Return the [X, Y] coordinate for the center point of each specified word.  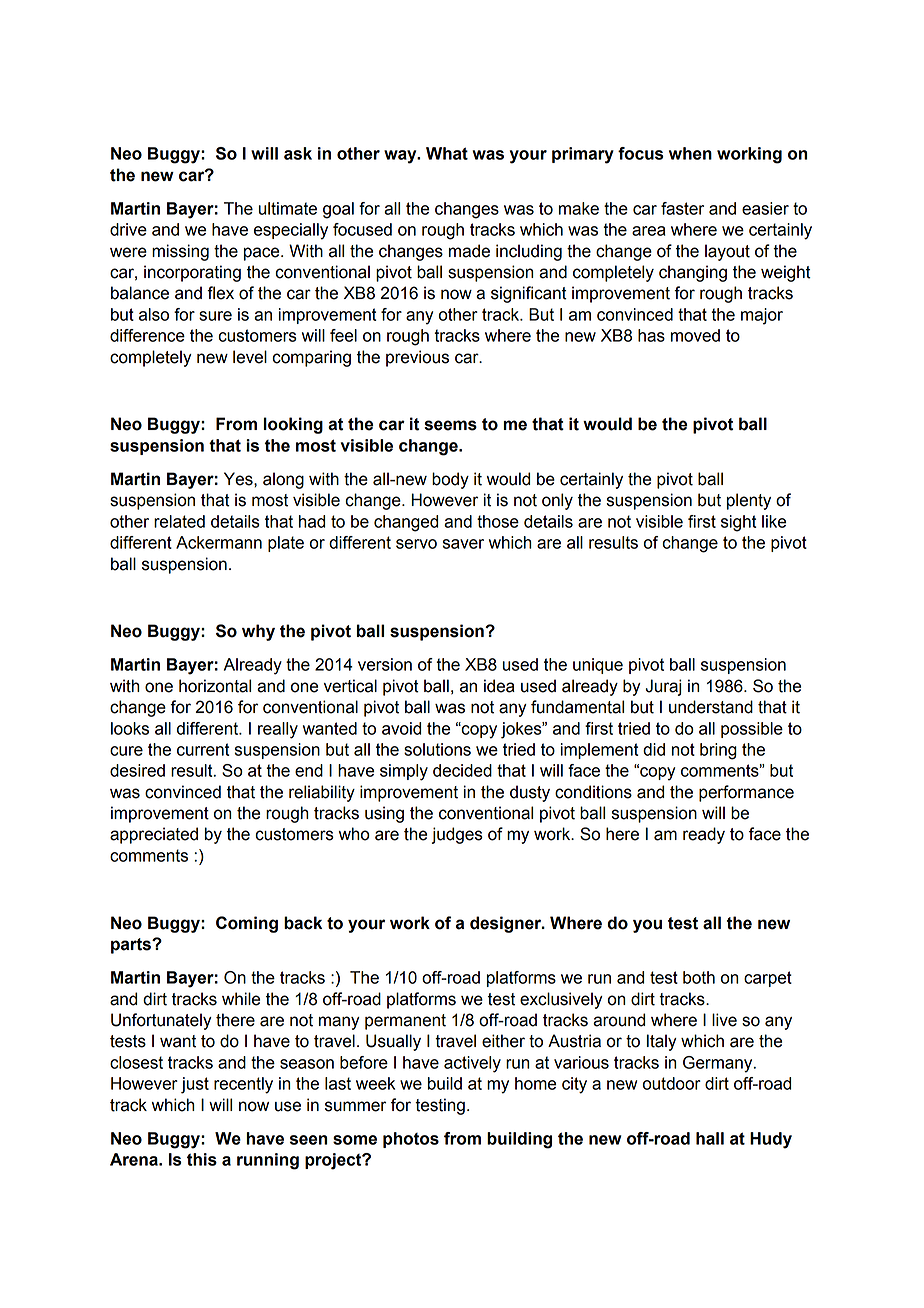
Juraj [663, 687]
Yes [239, 479]
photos [411, 1140]
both [699, 977]
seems [450, 425]
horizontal [215, 686]
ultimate [288, 208]
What [447, 153]
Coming [247, 924]
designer [506, 924]
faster [682, 208]
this [202, 1159]
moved [695, 335]
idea [499, 686]
